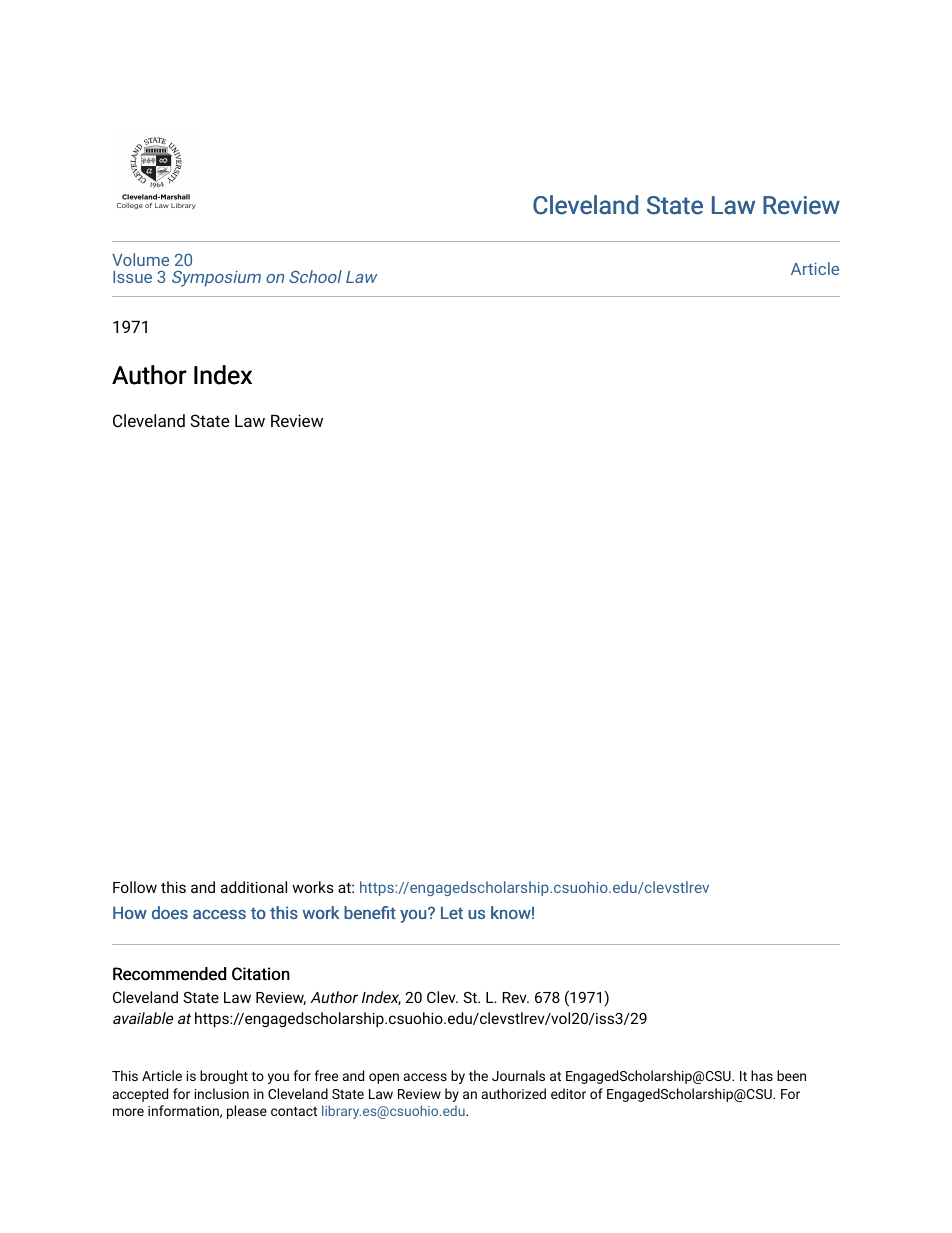 The image size is (952, 1233). What do you see at coordinates (254, 887) in the document?
I see `additional` at bounding box center [254, 887].
